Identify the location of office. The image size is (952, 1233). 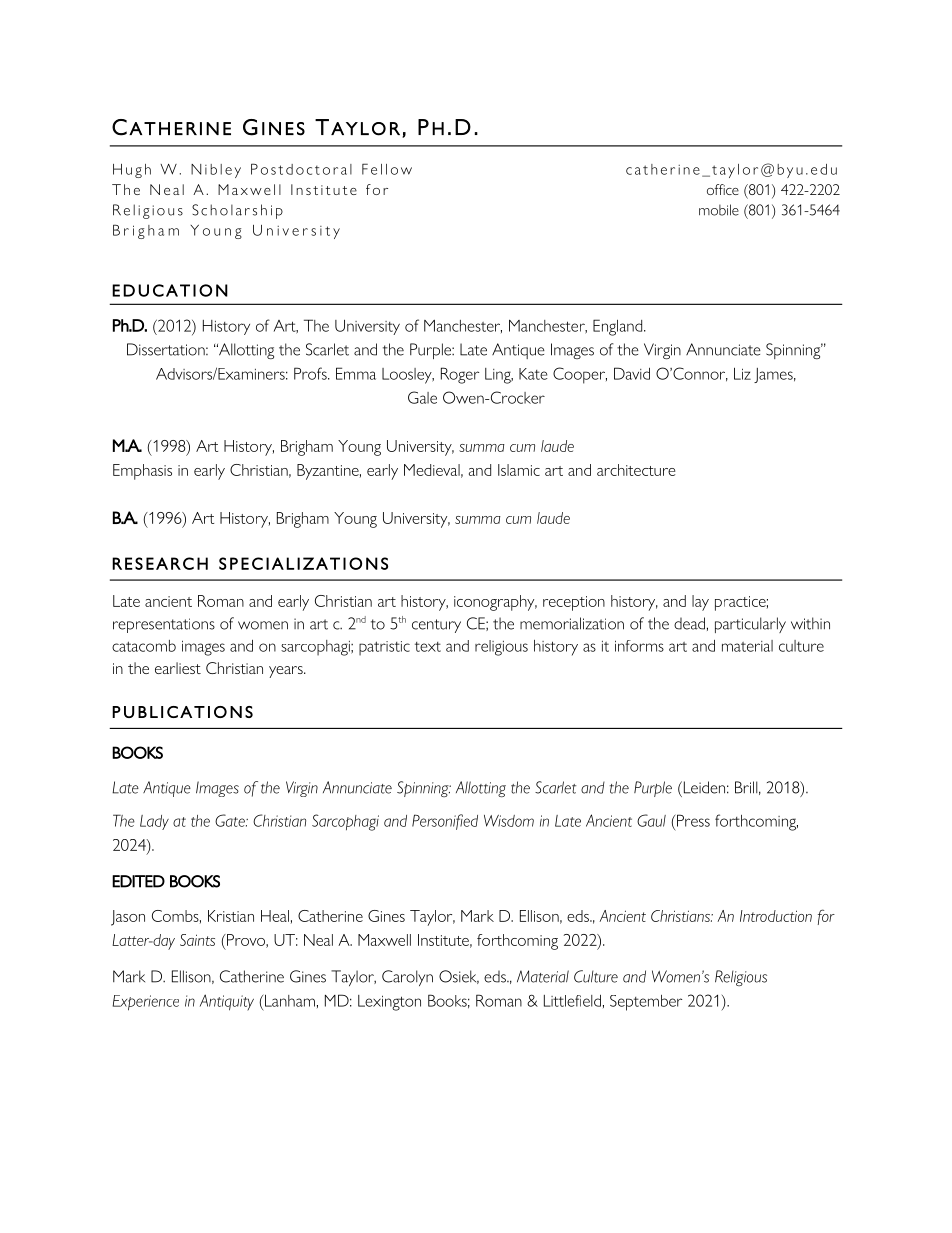
(723, 189).
